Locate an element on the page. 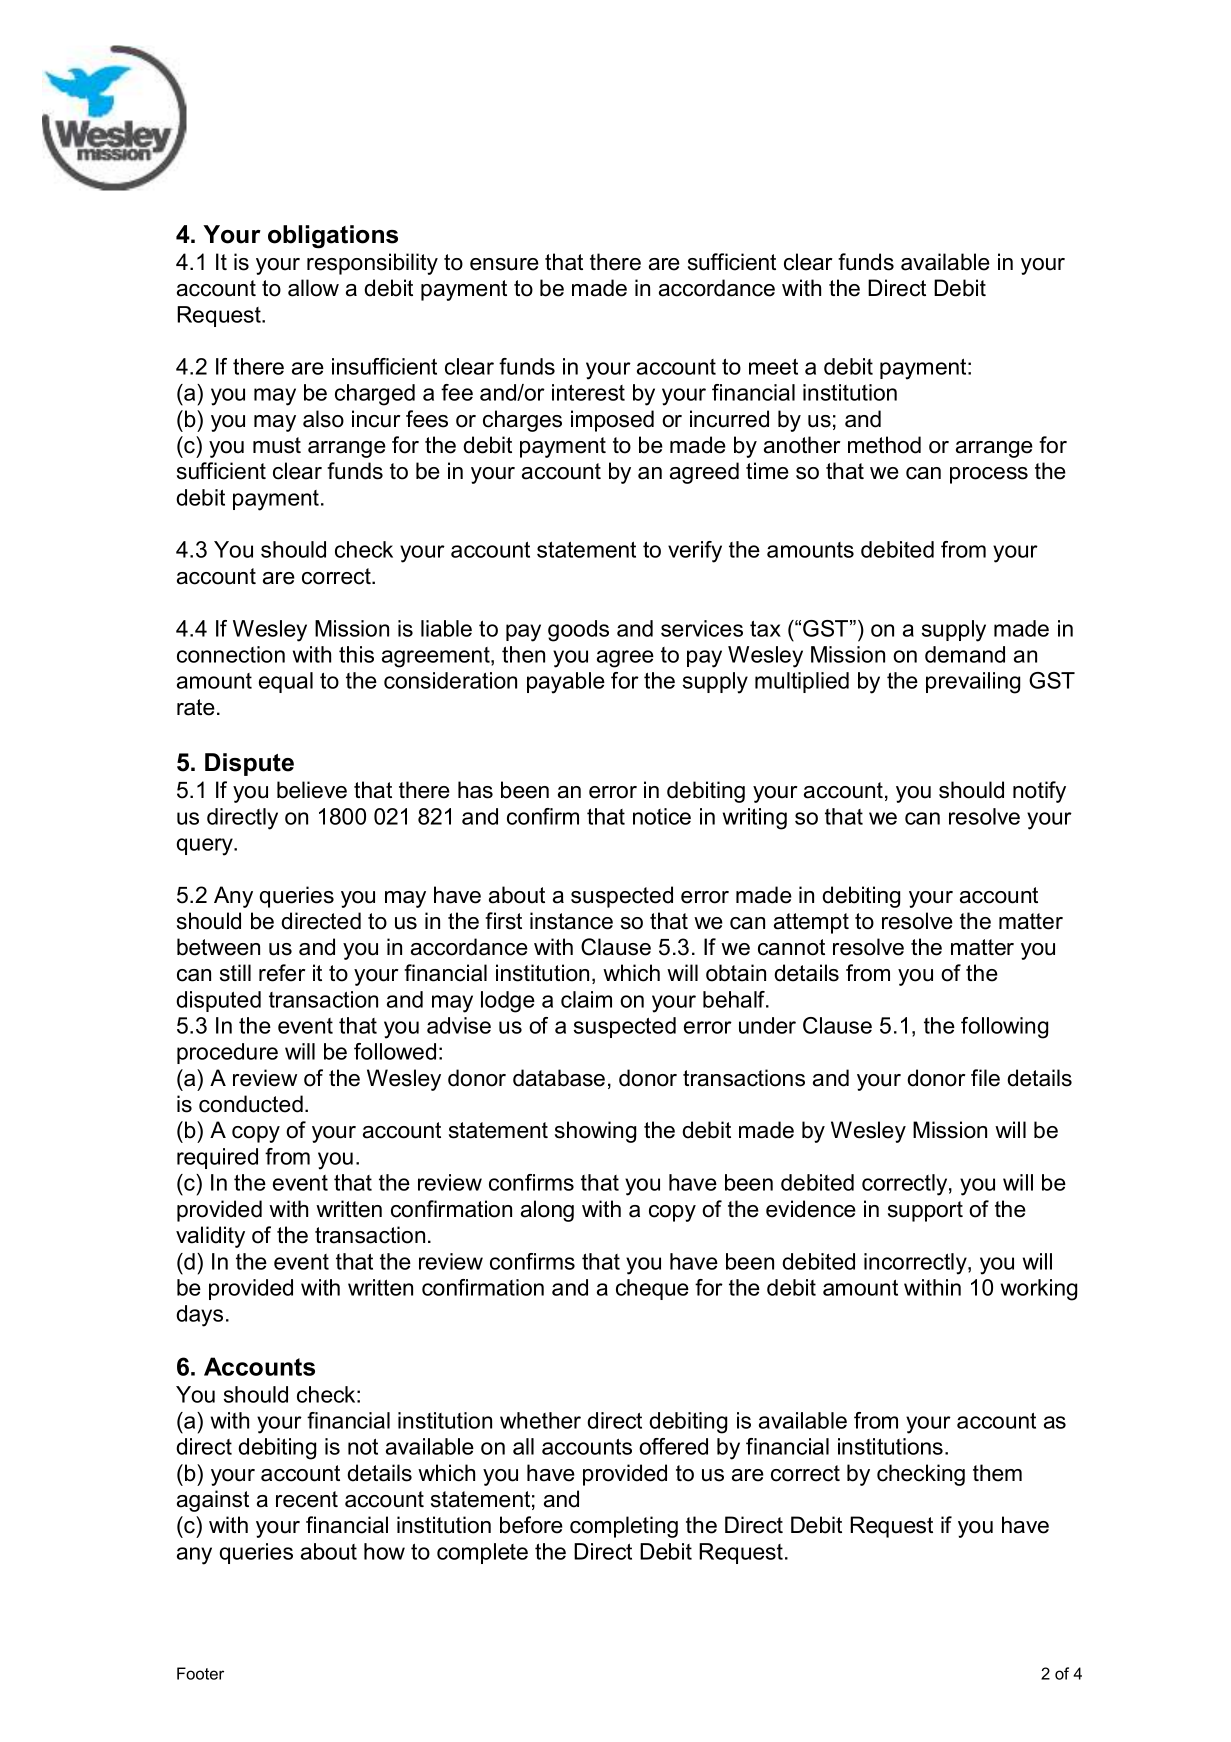  demand is located at coordinates (965, 654).
